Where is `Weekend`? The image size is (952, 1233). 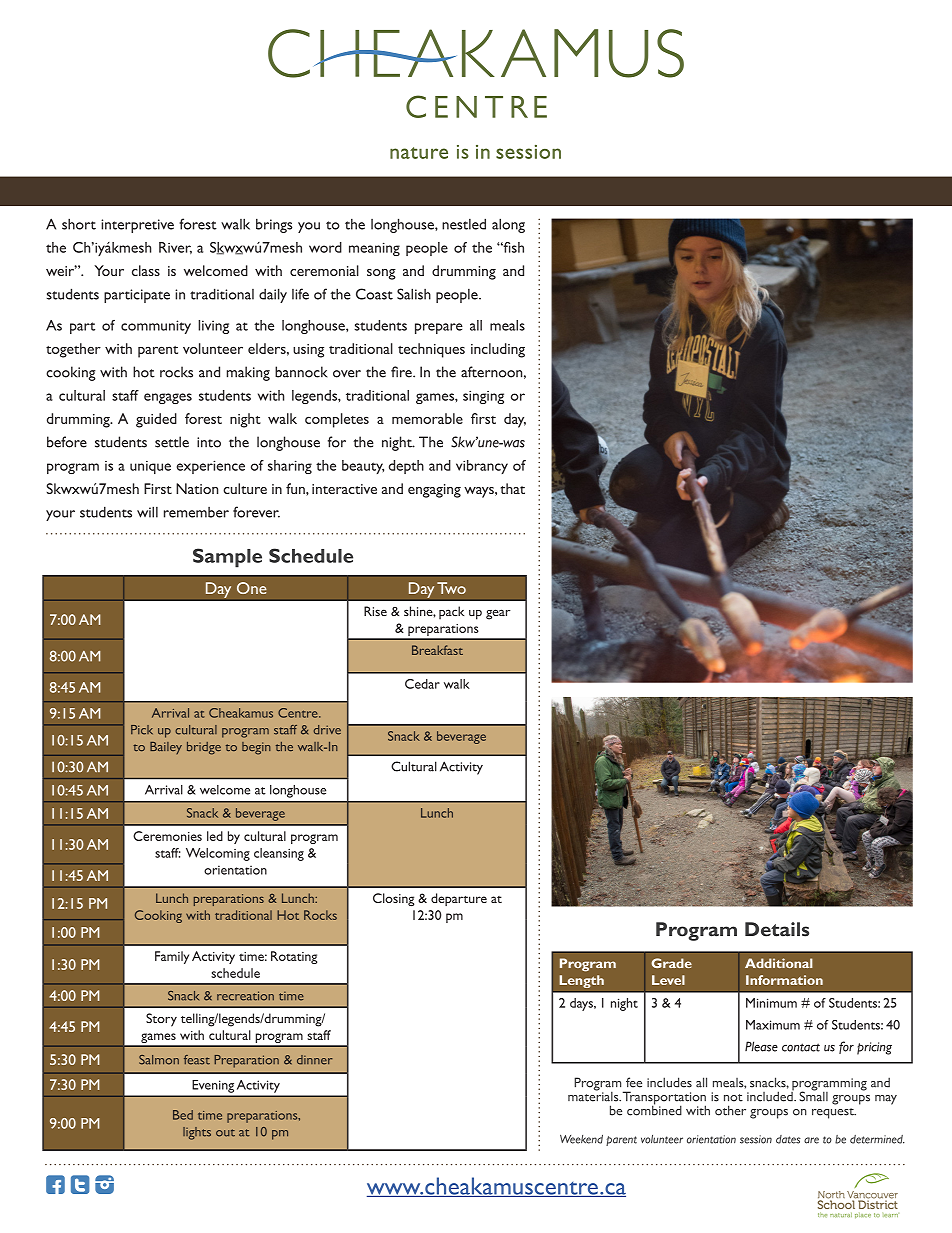 Weekend is located at coordinates (581, 1139).
